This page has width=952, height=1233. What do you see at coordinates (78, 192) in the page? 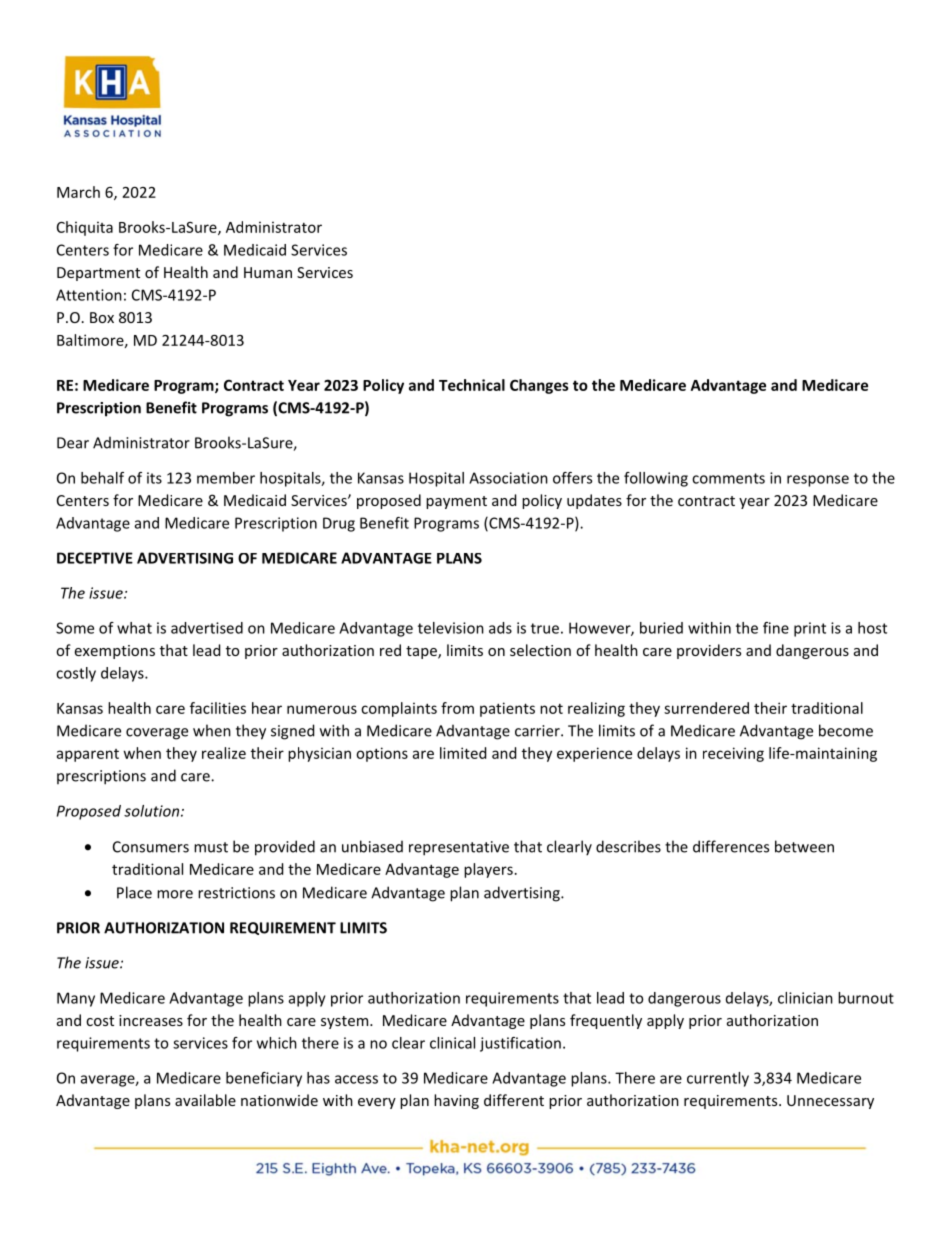
I see `March` at bounding box center [78, 192].
